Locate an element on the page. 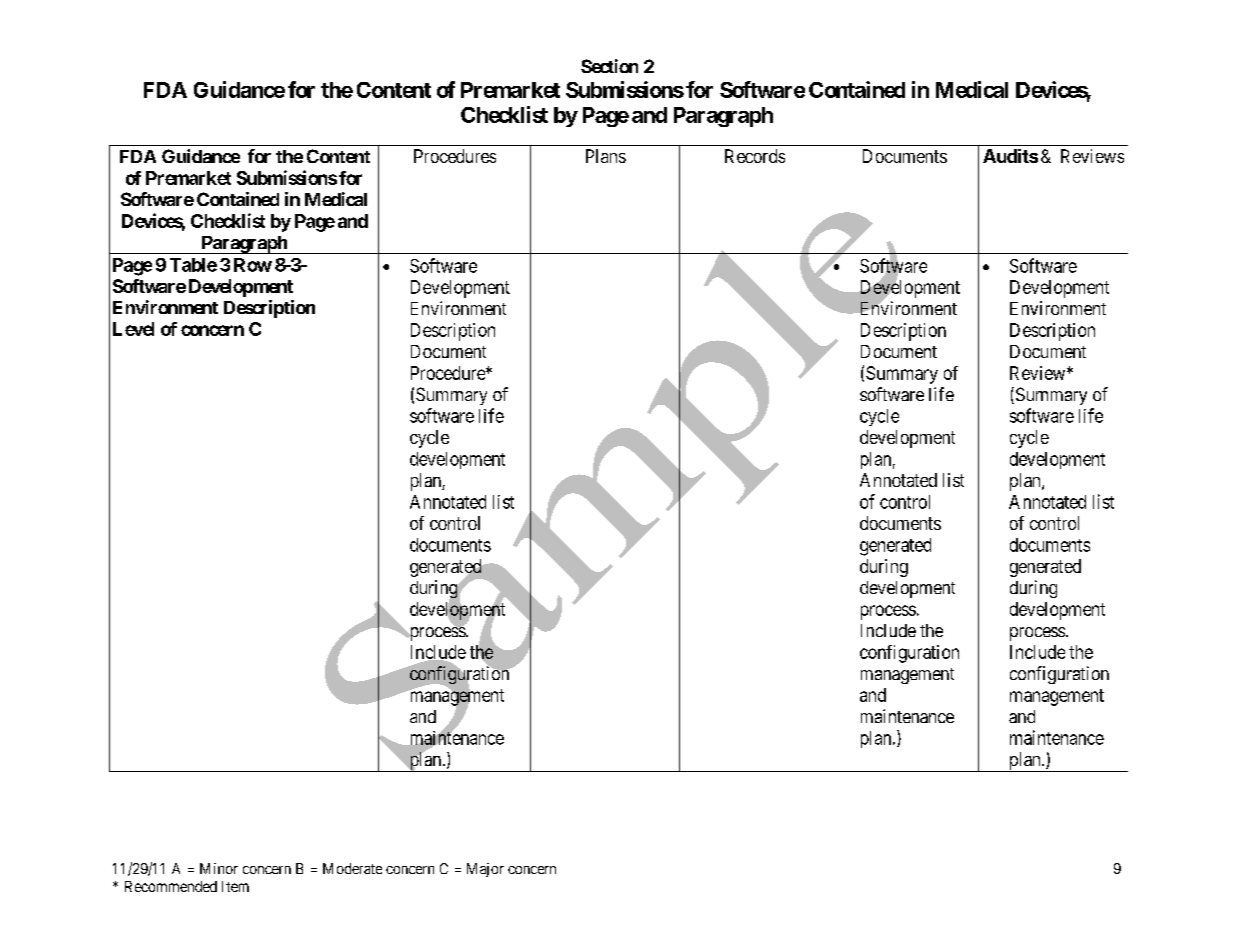 The width and height of the image is (1233, 952). Records is located at coordinates (755, 156).
